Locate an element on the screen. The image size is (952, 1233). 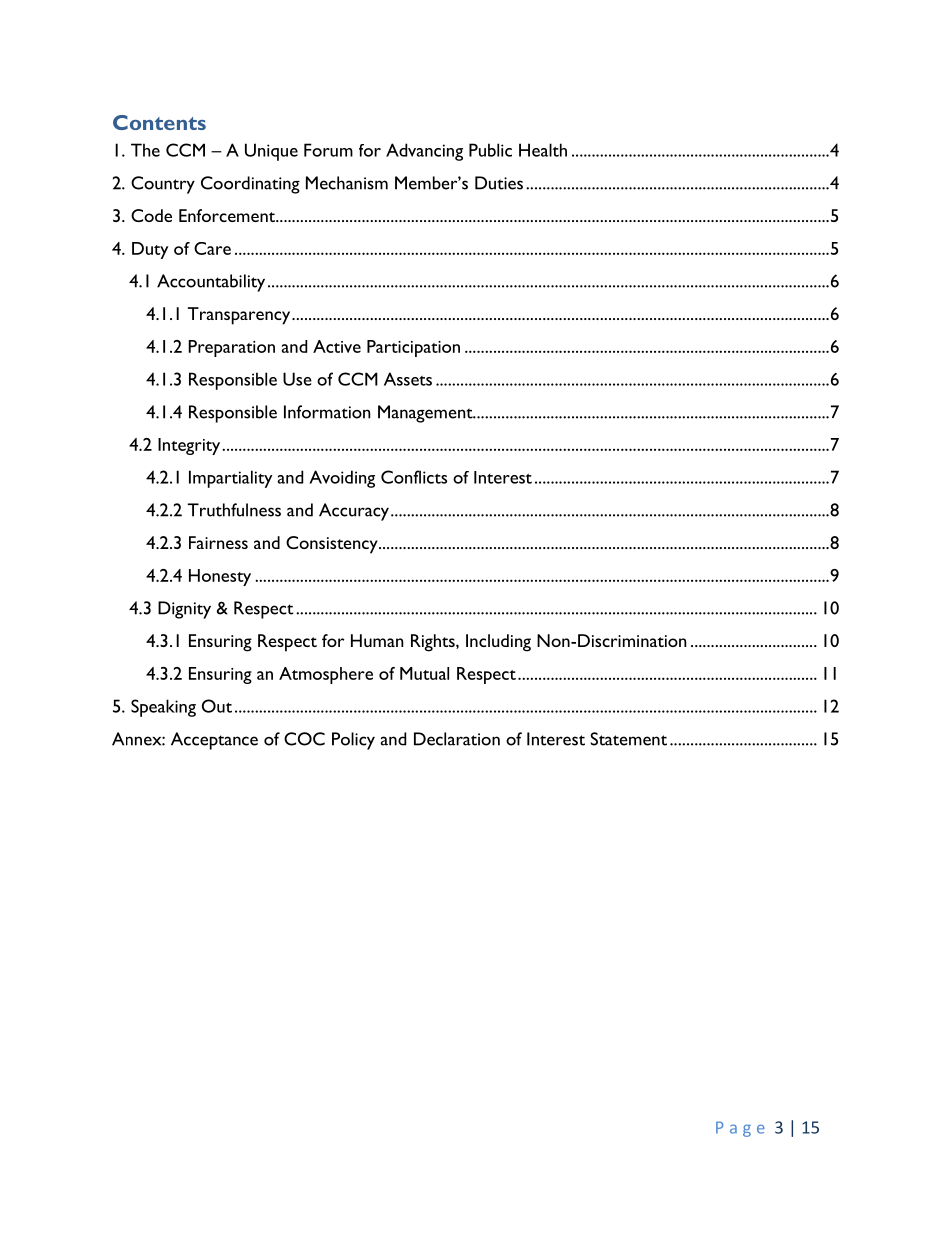
Impartiality is located at coordinates (230, 479).
